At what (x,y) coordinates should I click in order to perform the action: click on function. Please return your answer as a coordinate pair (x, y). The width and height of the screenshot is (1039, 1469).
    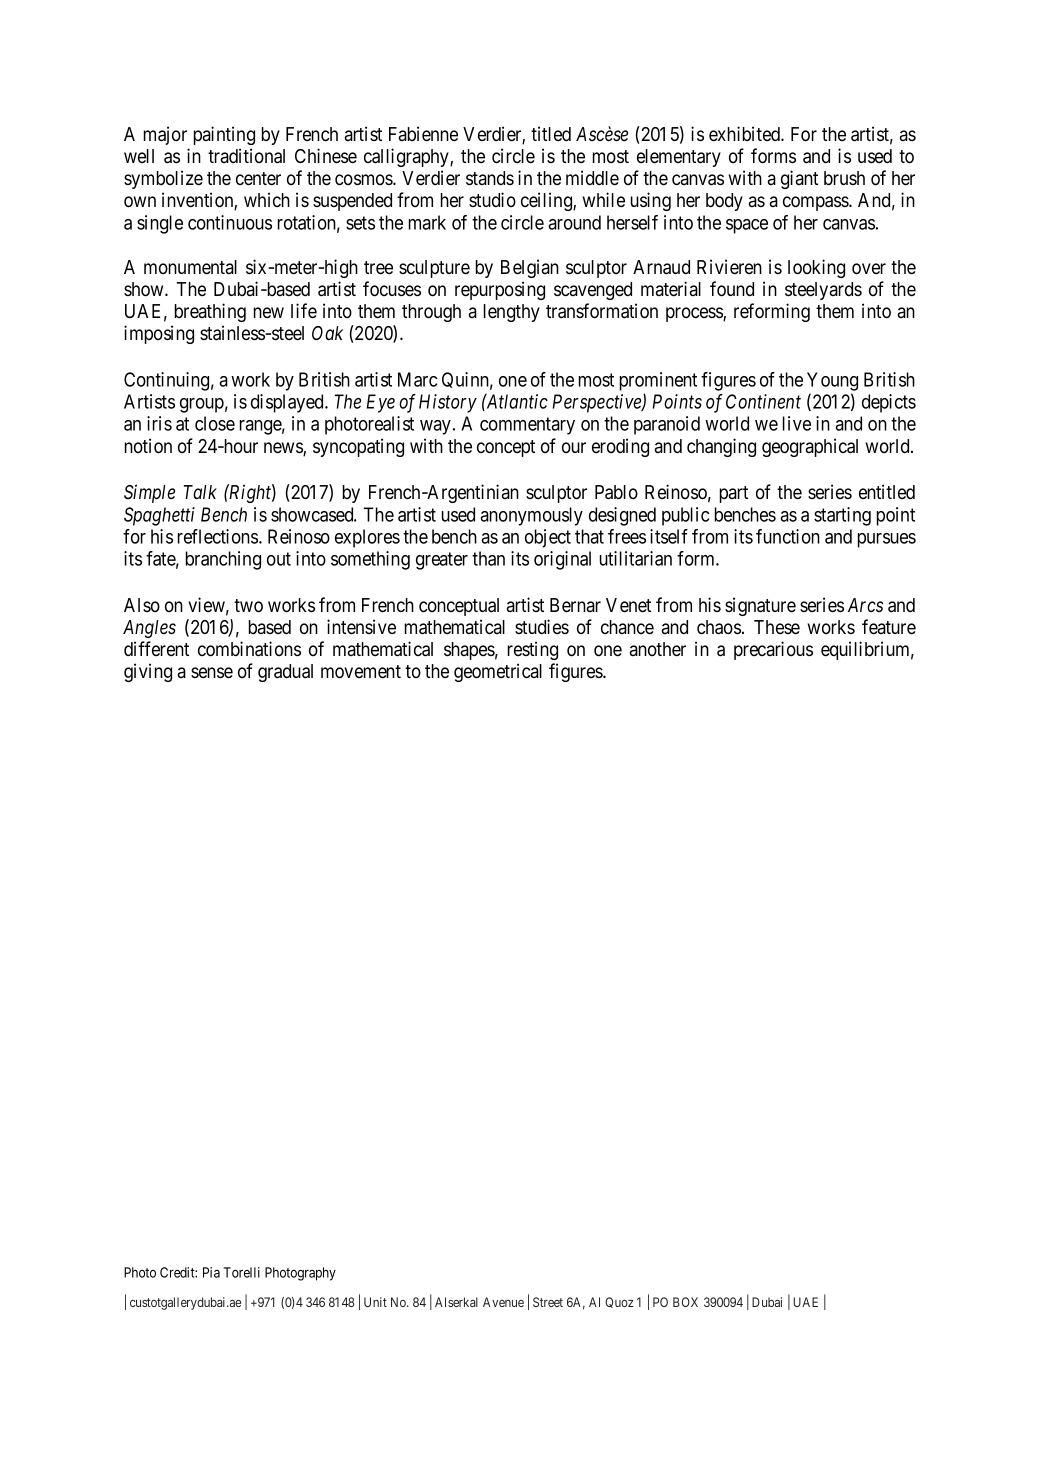
    Looking at the image, I should click on (788, 536).
